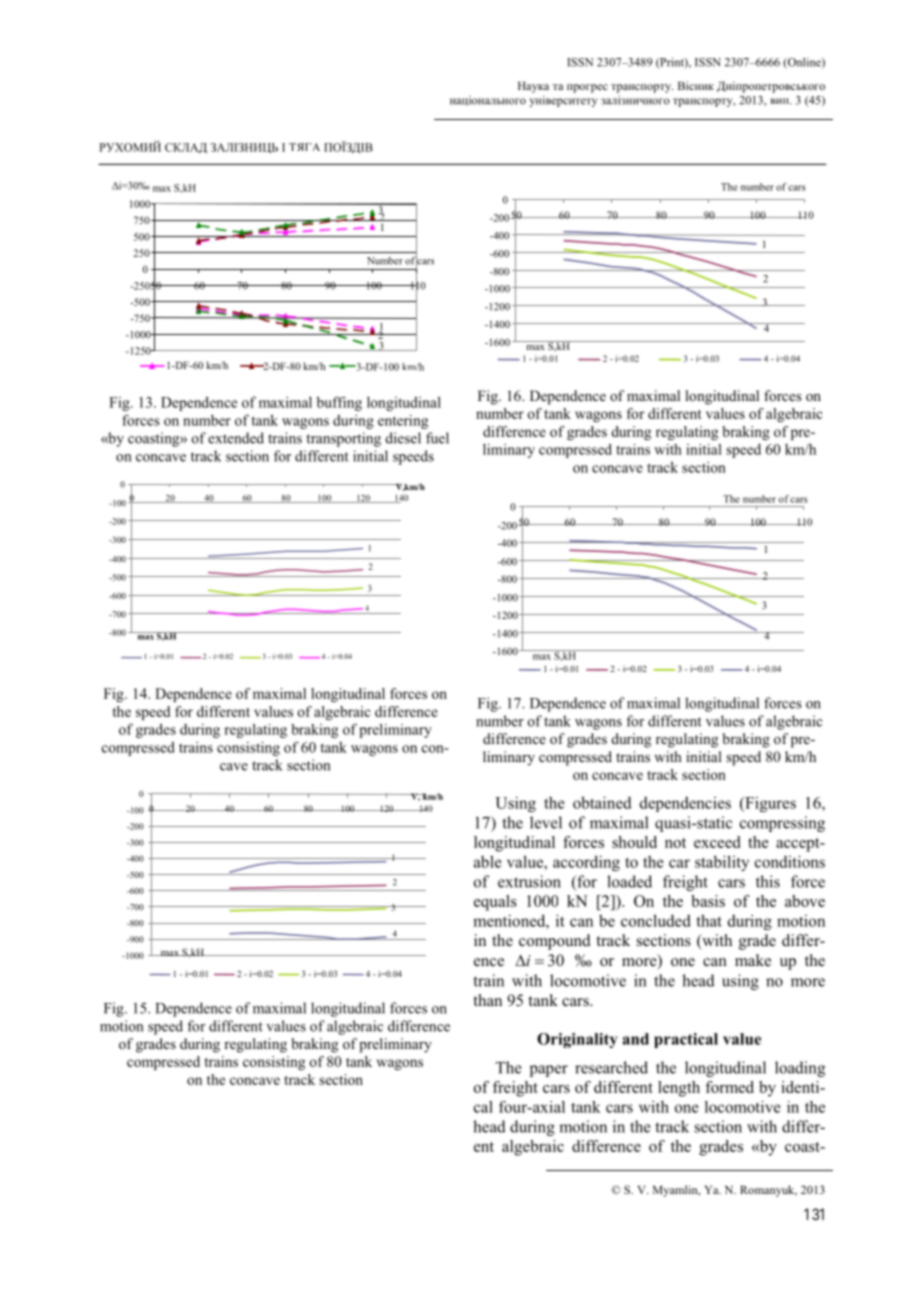 Image resolution: width=924 pixels, height=1308 pixels. I want to click on transporting, so click(343, 439).
